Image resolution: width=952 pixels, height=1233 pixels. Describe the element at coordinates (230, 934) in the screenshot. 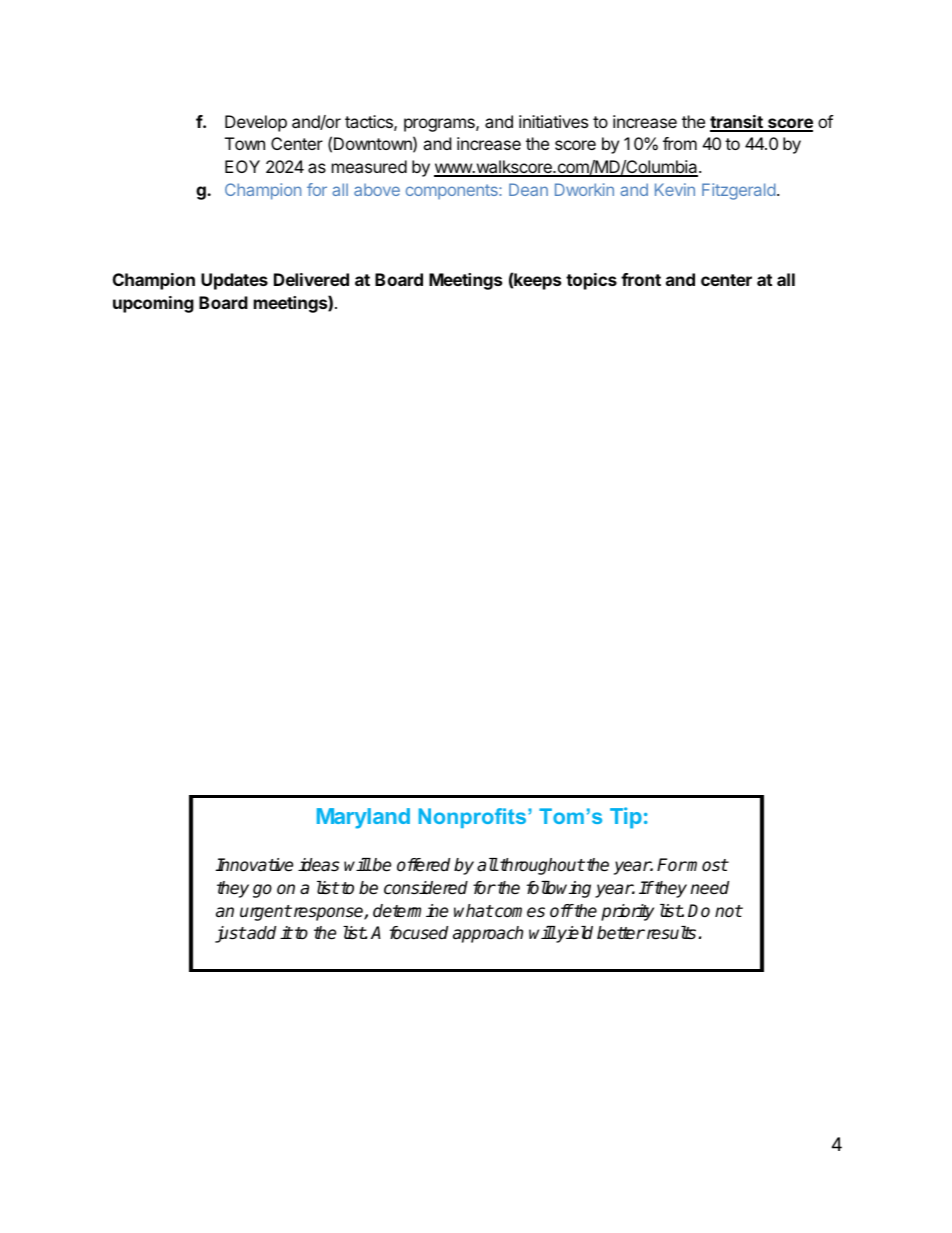

I see `just` at that location.
